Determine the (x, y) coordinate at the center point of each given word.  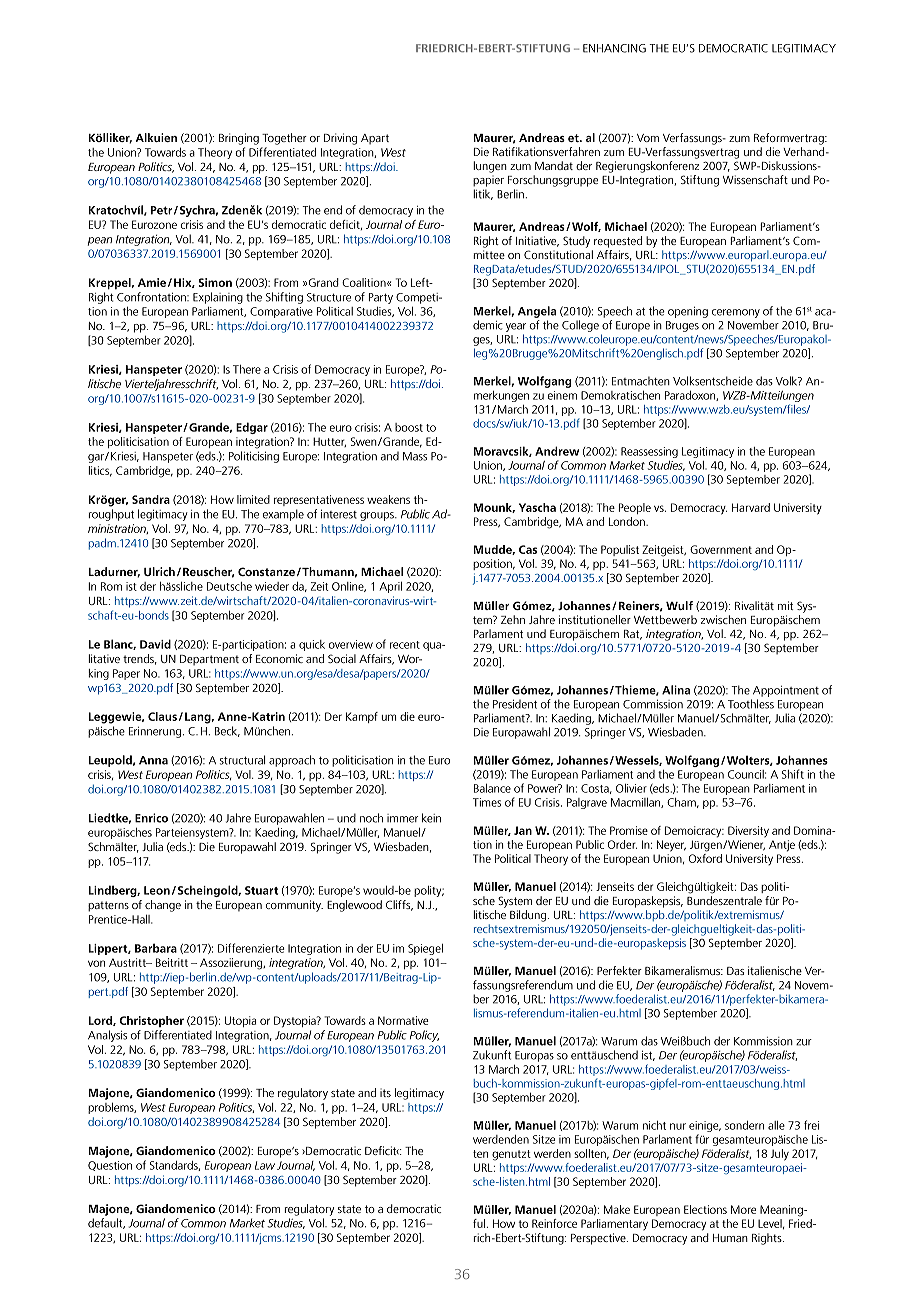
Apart (375, 139)
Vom (648, 138)
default (106, 1223)
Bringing (239, 139)
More (743, 1209)
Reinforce (554, 1223)
